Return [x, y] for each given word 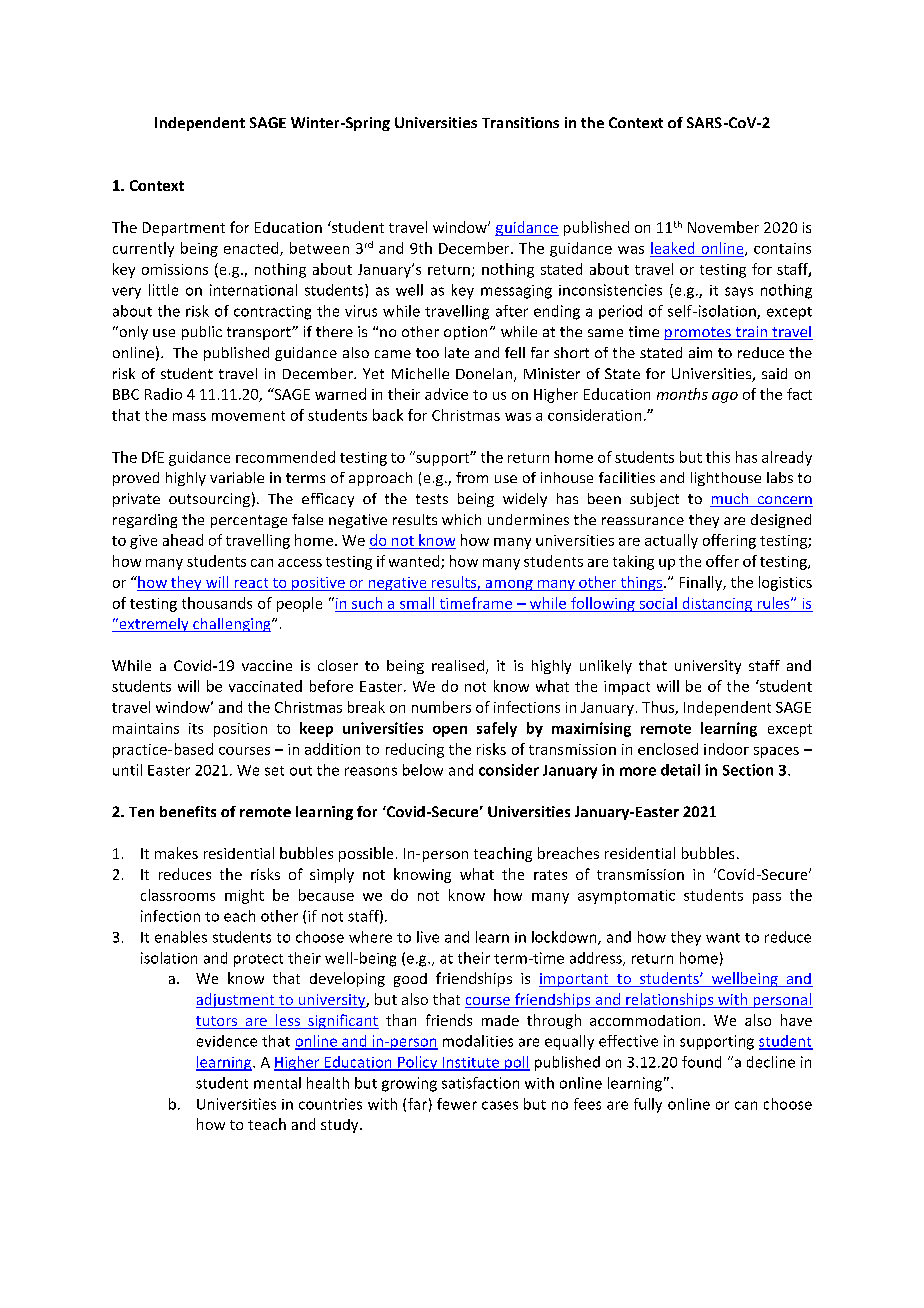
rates [550, 875]
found [701, 1062]
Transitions [520, 122]
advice [446, 394]
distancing [717, 604]
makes [176, 853]
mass [189, 417]
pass [767, 898]
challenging [232, 625]
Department [184, 229]
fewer [457, 1104]
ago [725, 397]
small [417, 603]
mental [277, 1083]
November [723, 227]
